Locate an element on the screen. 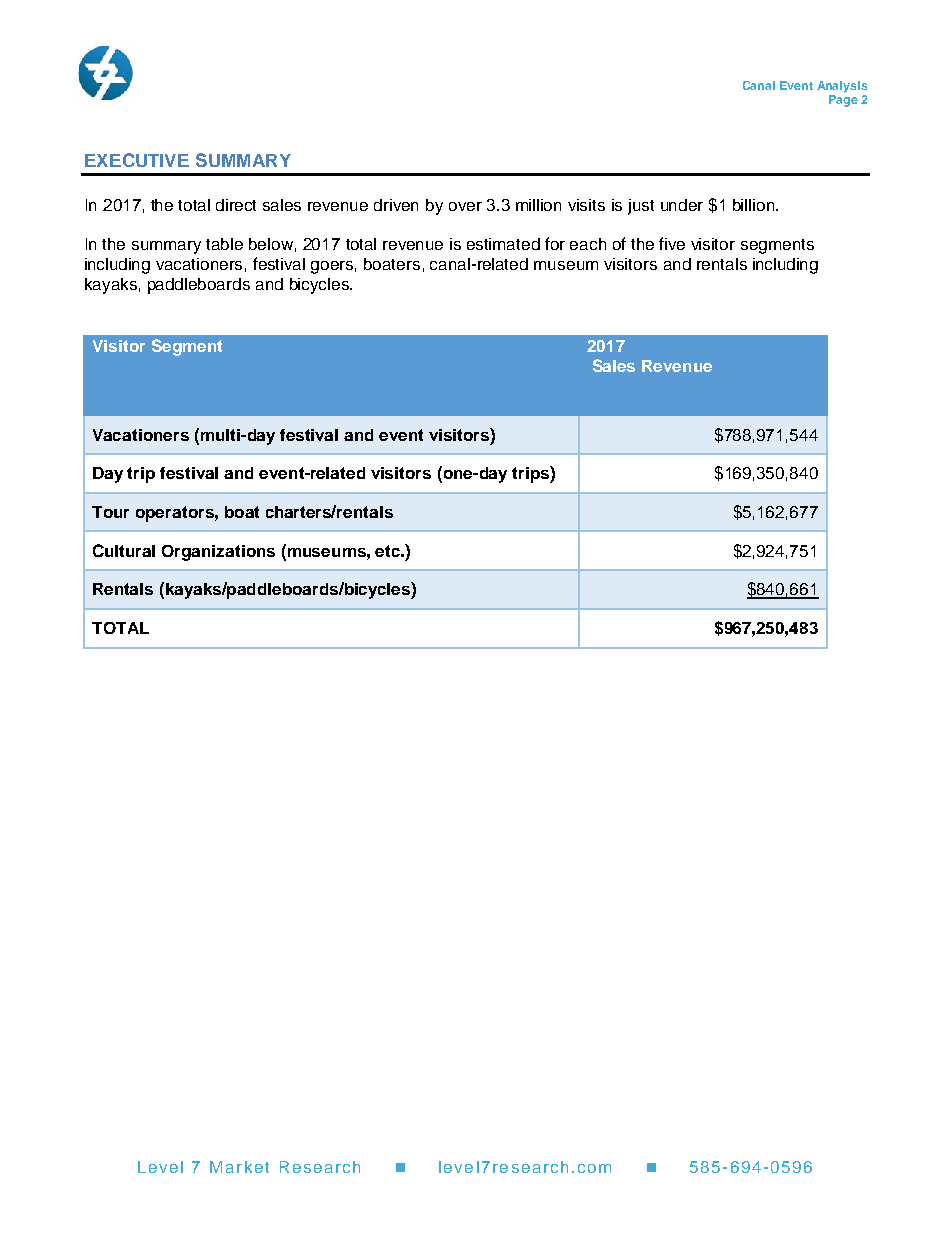 Image resolution: width=952 pixels, height=1233 pixels. Page is located at coordinates (843, 101).
